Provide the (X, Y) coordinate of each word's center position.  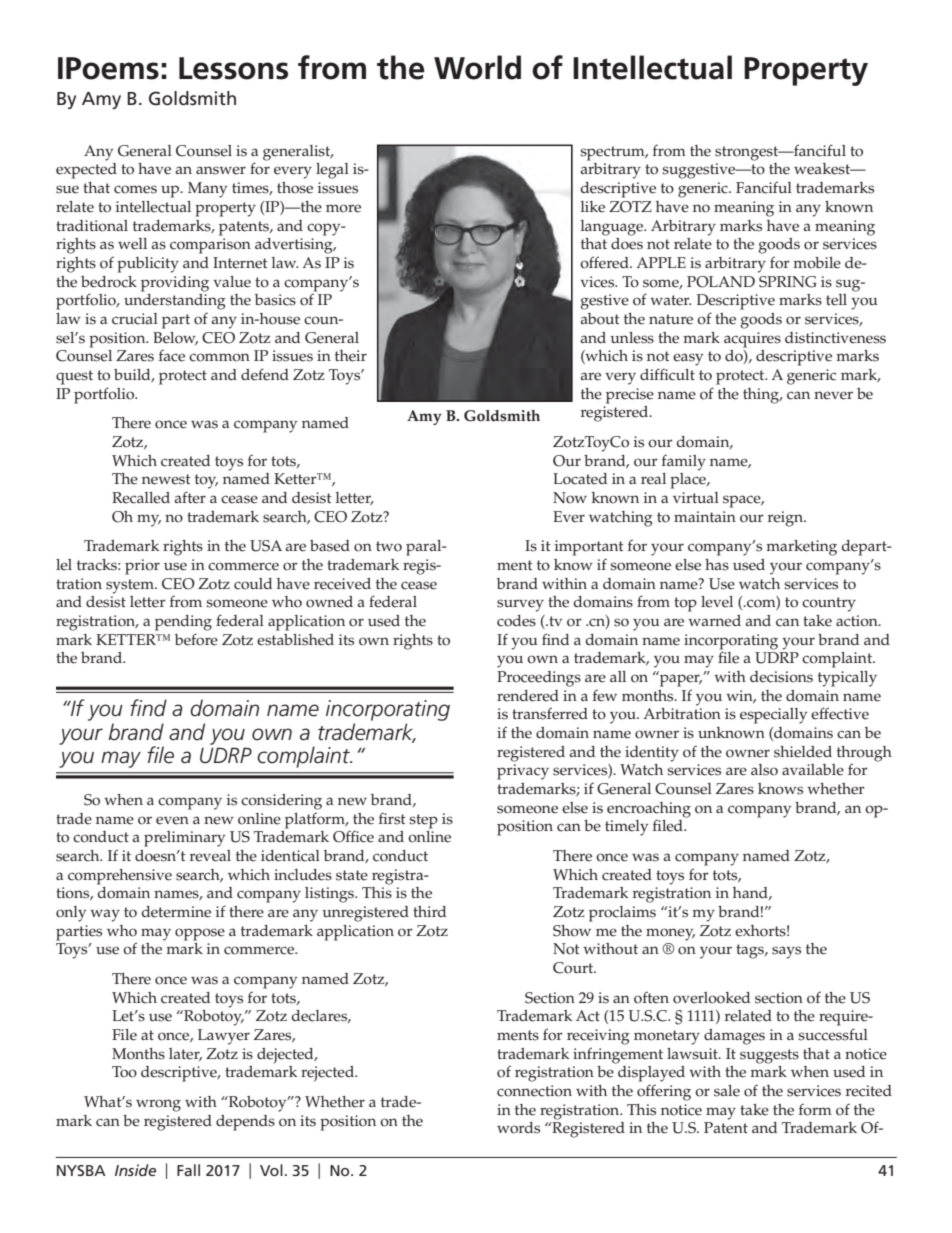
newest (166, 479)
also (764, 770)
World (477, 67)
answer (221, 170)
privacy (523, 772)
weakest (823, 169)
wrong (158, 1105)
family (684, 462)
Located (580, 479)
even (172, 820)
